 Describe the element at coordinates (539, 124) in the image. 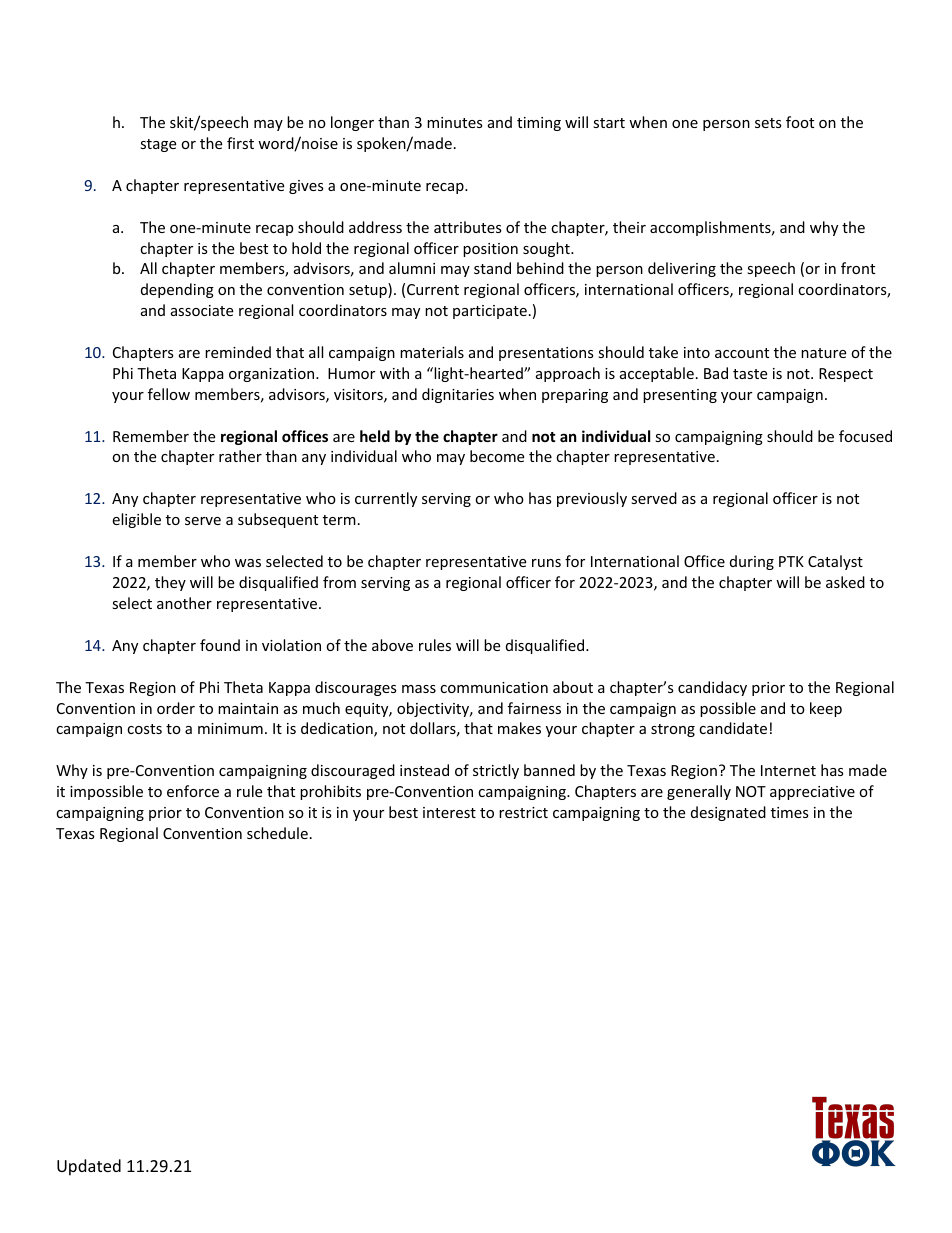

I see `timing` at that location.
